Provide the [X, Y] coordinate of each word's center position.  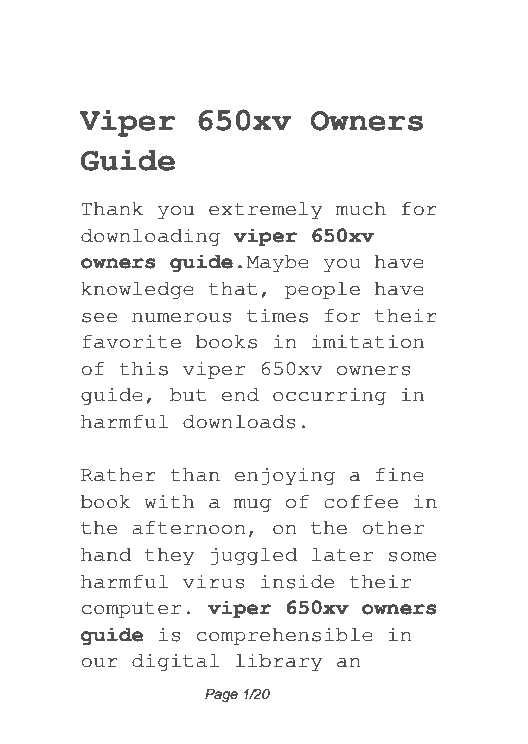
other [393, 528]
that [233, 289]
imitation [368, 341]
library [278, 662]
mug [252, 505]
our [99, 663]
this [143, 368]
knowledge [137, 290]
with [169, 501]
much [361, 209]
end [240, 395]
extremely [265, 210]
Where [118, 43]
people [322, 290]
